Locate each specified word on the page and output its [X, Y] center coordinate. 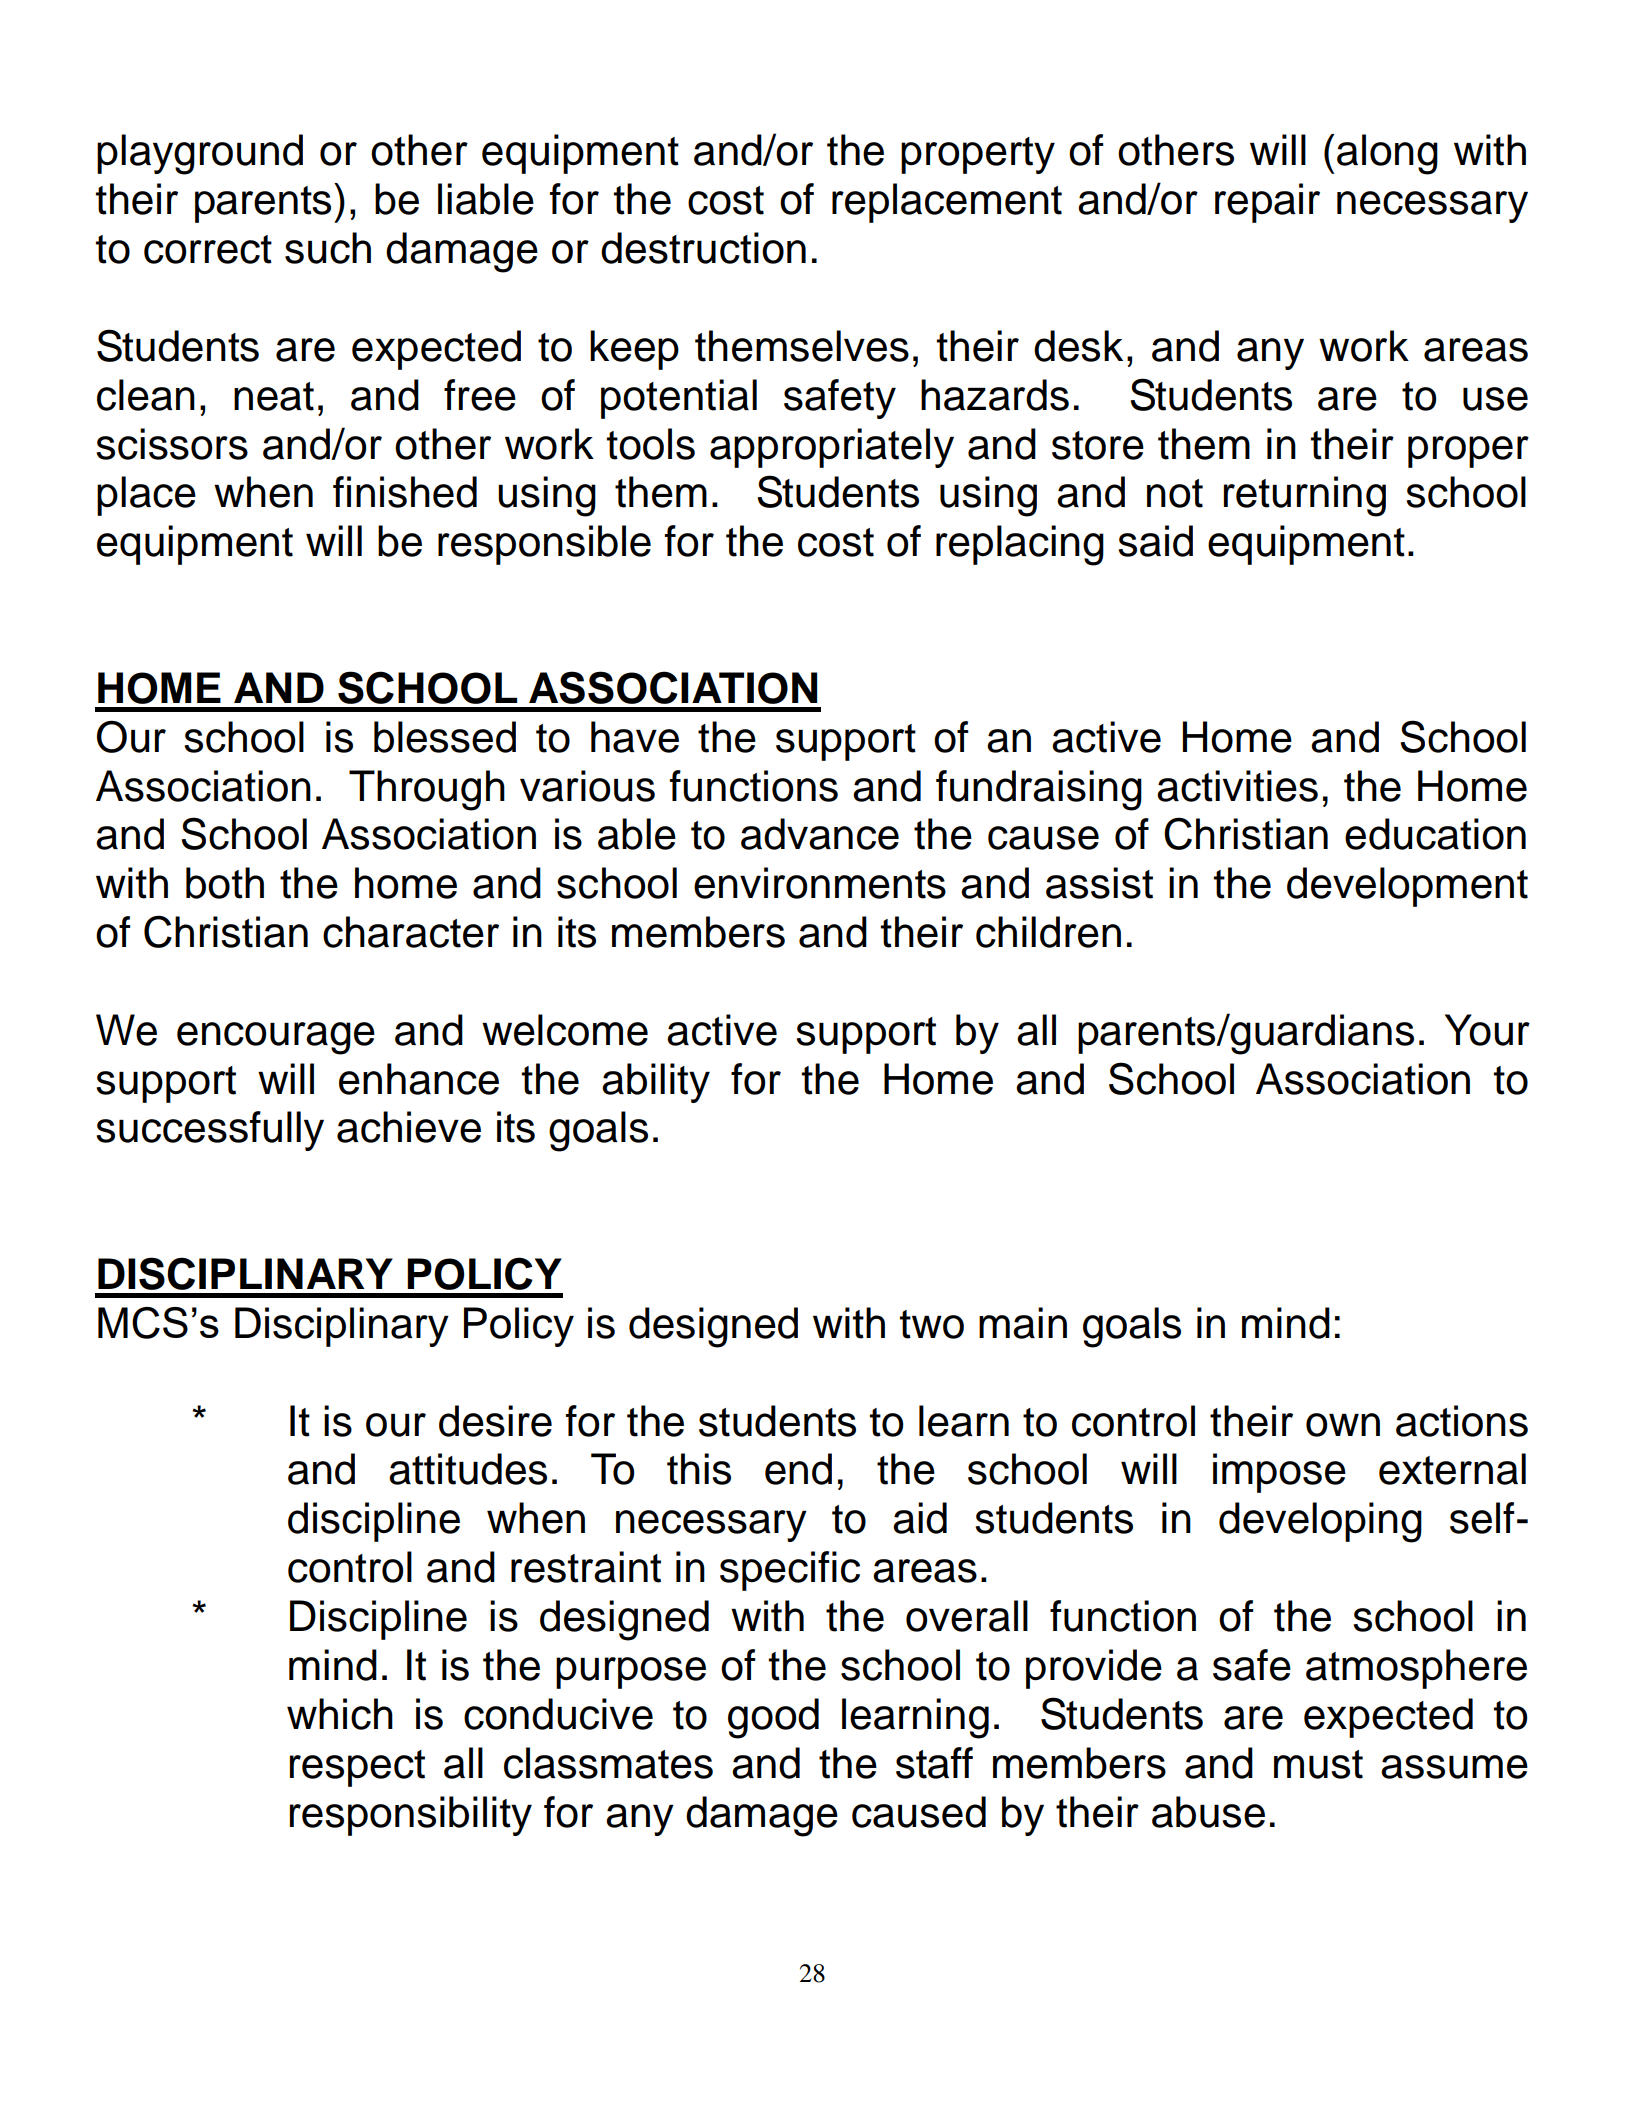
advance [820, 834]
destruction [703, 248]
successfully [210, 1131]
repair [1267, 203]
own [1343, 1425]
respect [357, 1768]
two [932, 1324]
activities [1237, 786]
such [328, 248]
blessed [445, 737]
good [773, 1718]
